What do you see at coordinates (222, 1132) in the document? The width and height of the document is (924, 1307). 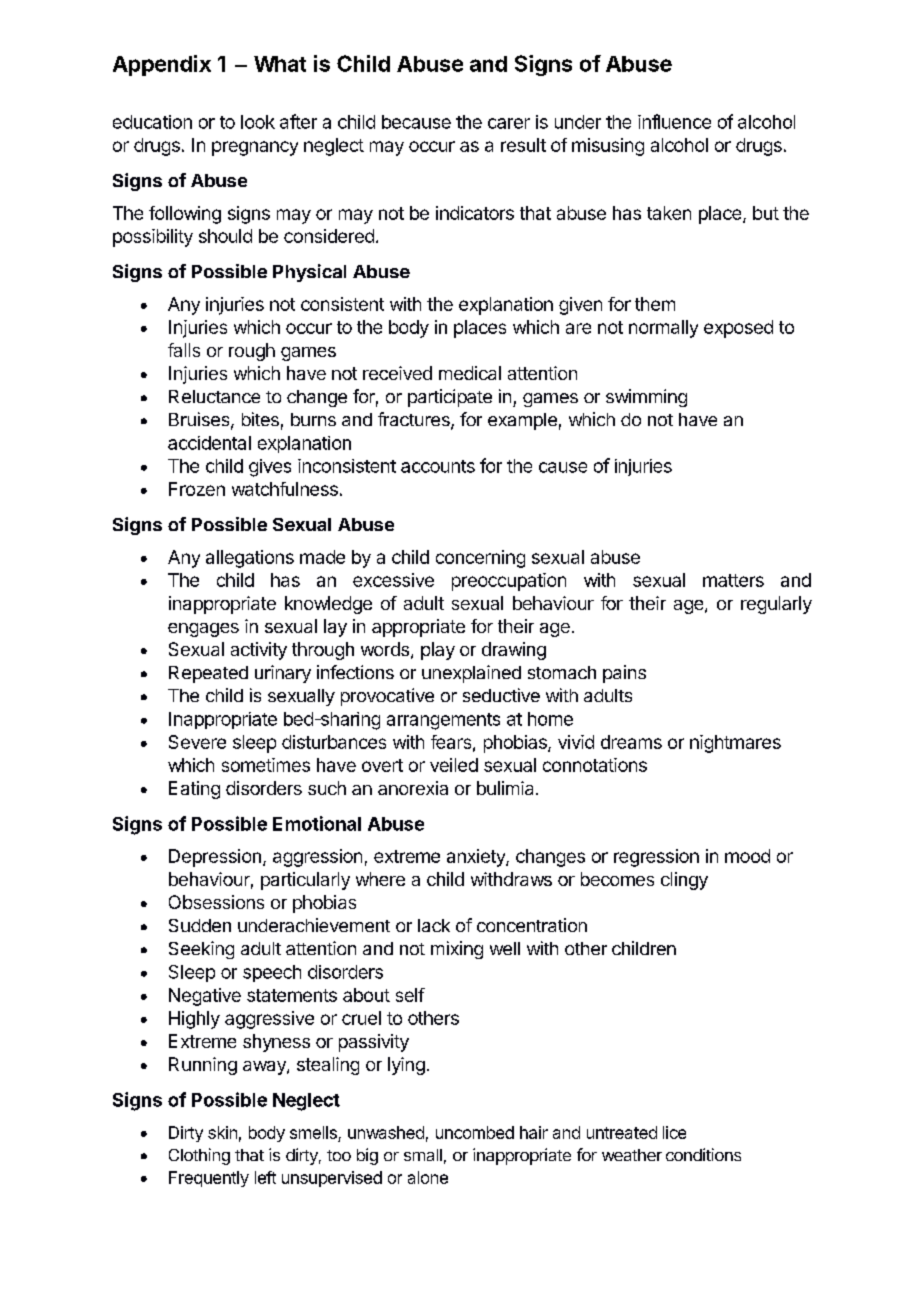 I see `skin` at bounding box center [222, 1132].
